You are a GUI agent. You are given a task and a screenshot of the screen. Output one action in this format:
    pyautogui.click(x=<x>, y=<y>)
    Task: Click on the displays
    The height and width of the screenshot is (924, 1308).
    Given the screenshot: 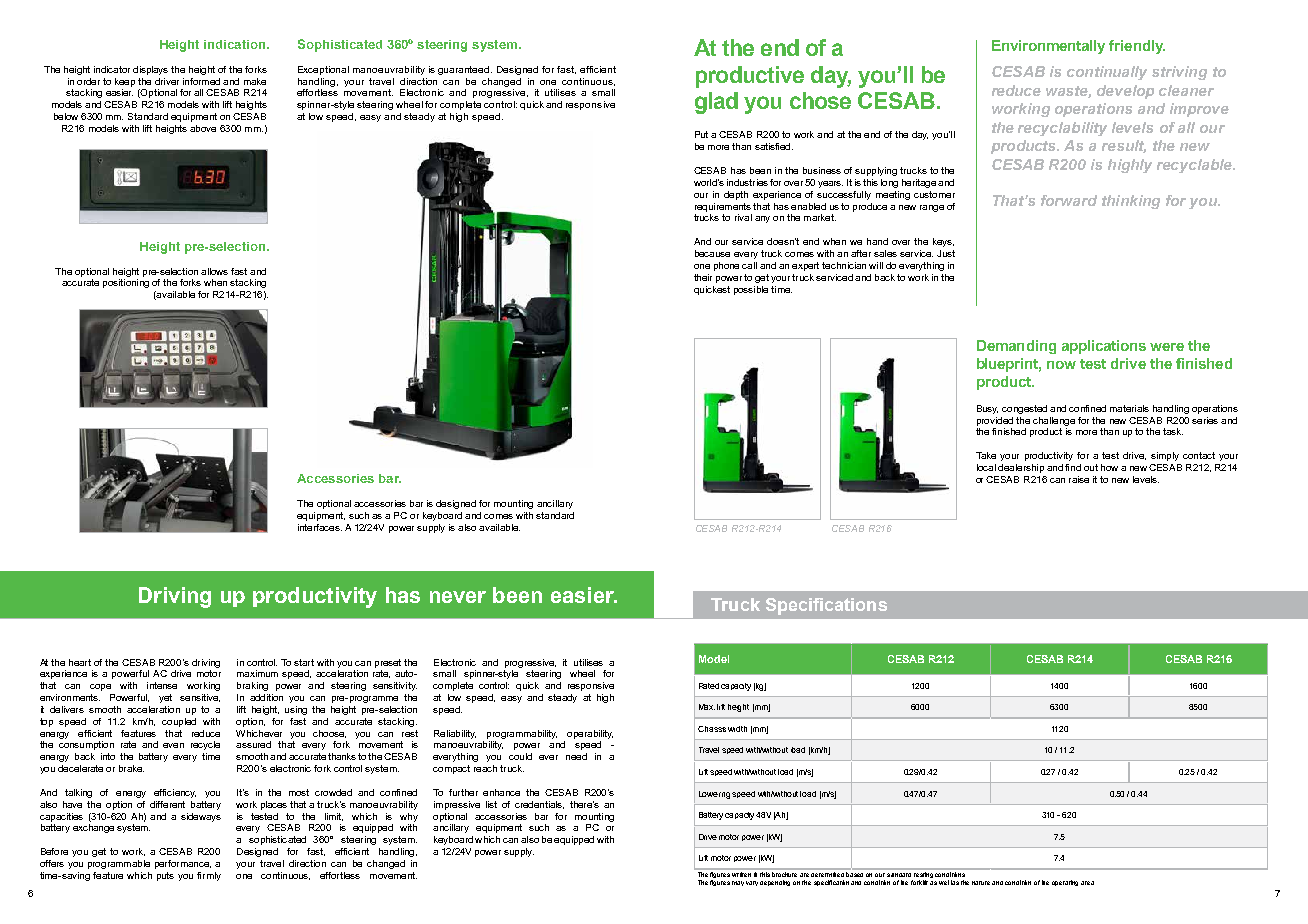 What is the action you would take?
    pyautogui.click(x=150, y=70)
